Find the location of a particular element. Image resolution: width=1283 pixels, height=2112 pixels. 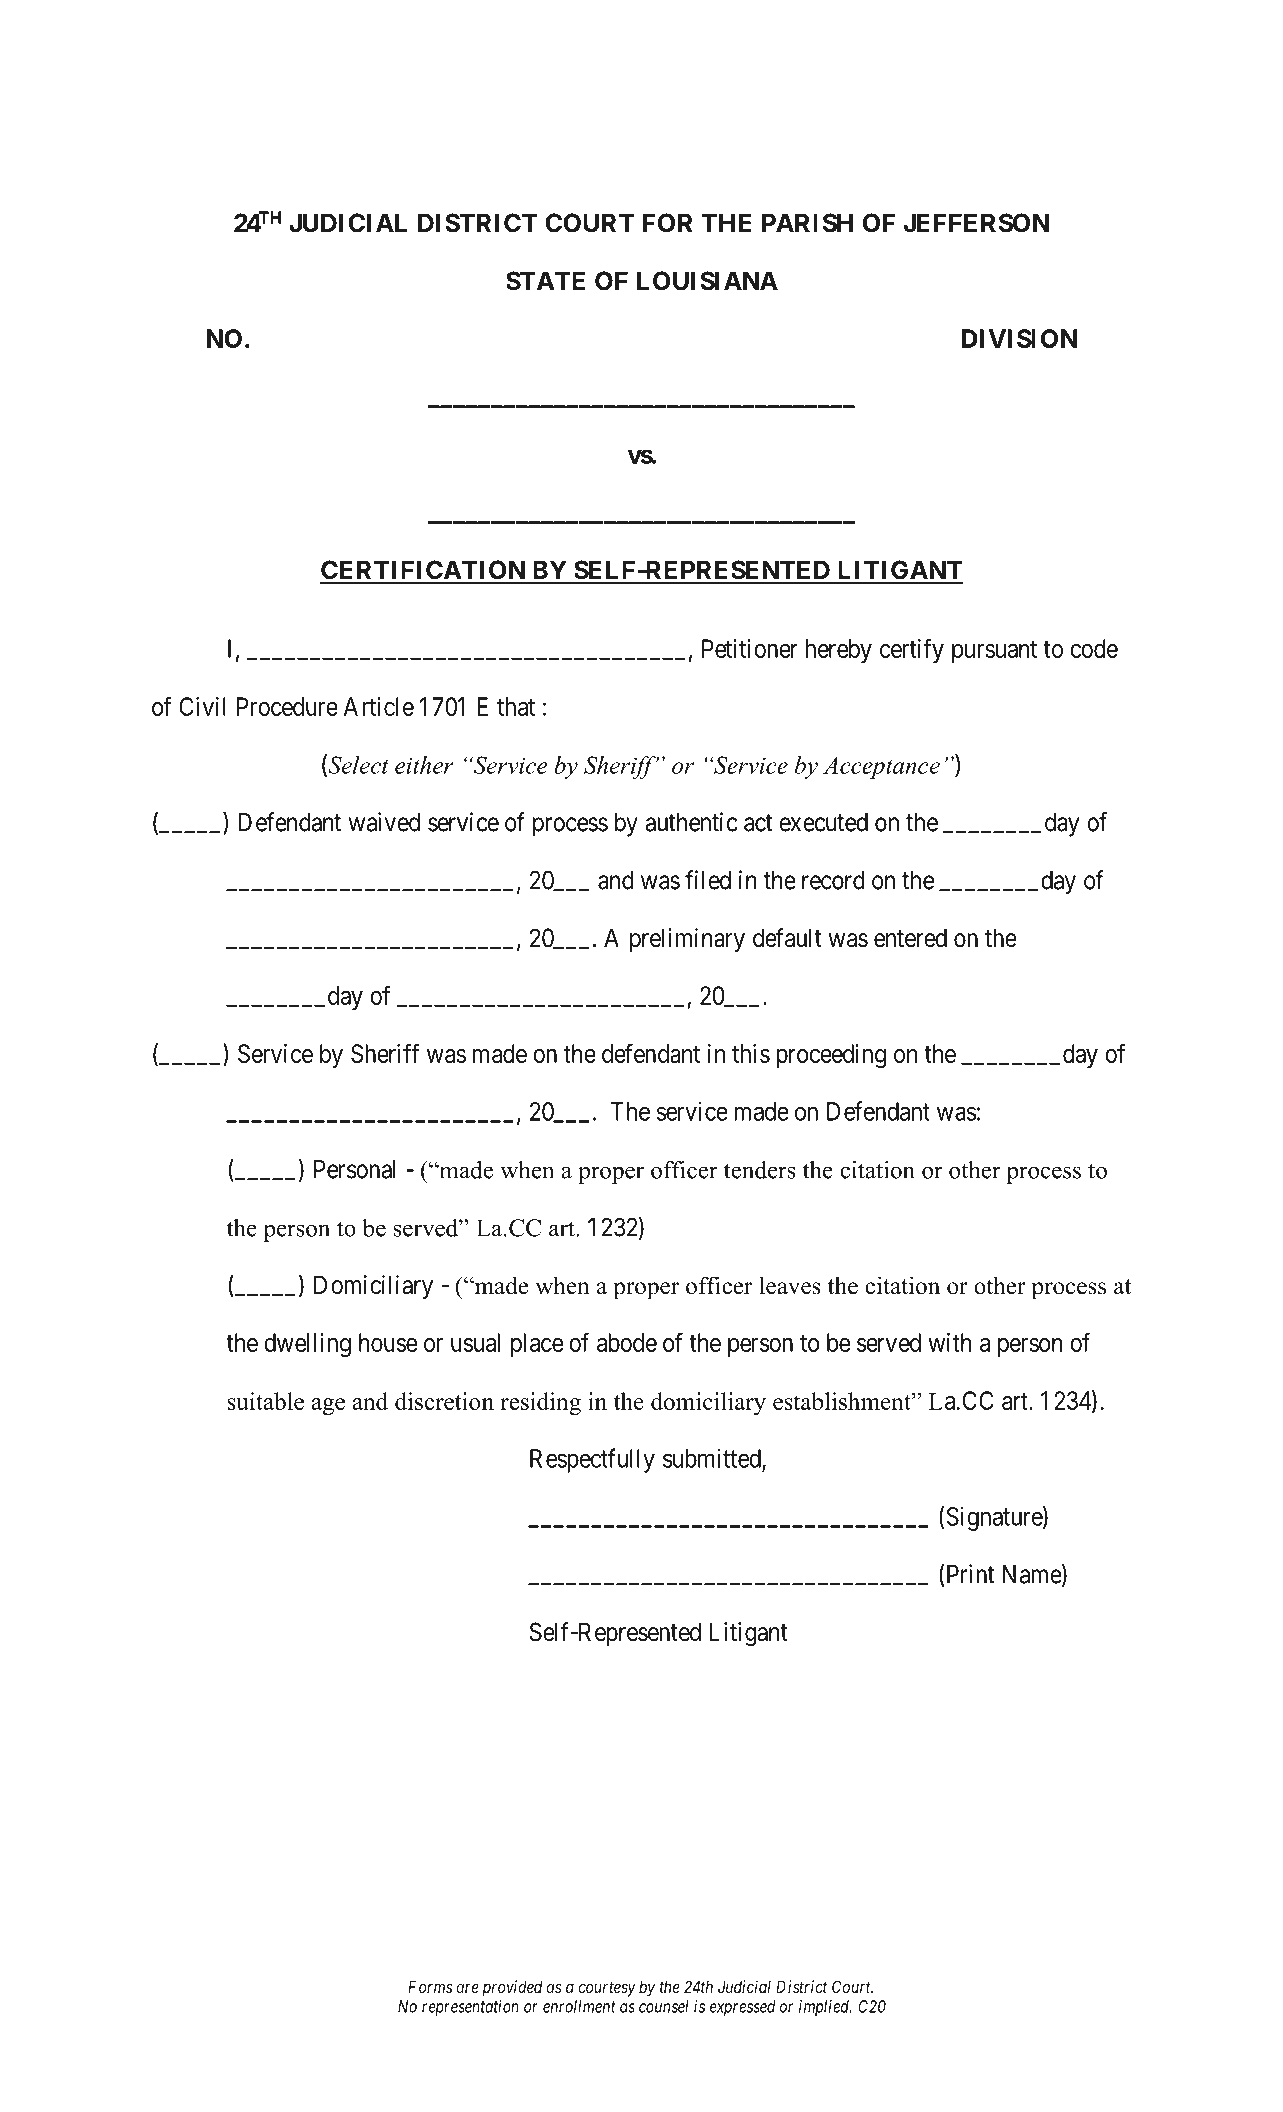

with is located at coordinates (950, 1342).
